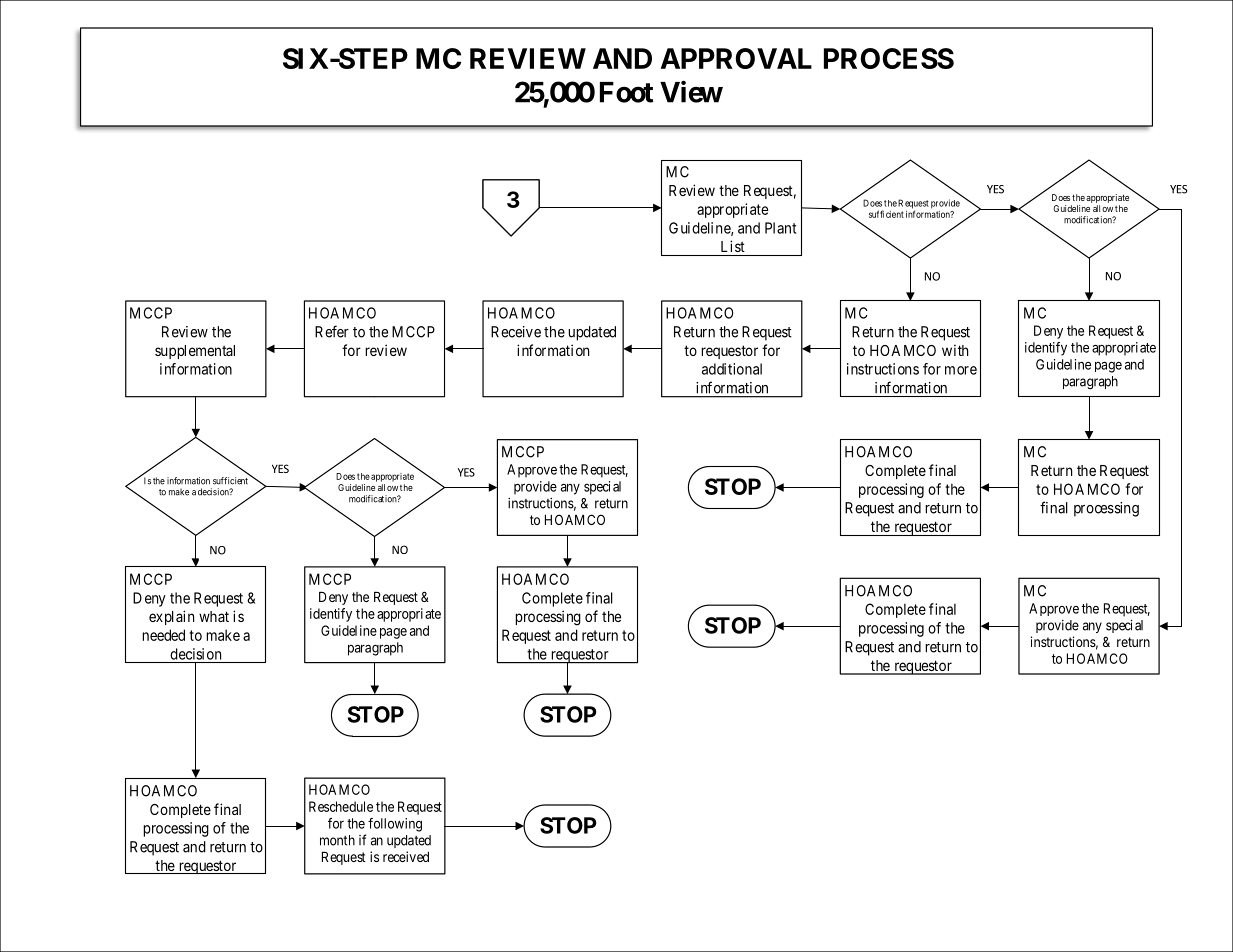 This screenshot has width=1233, height=952. I want to click on additional, so click(732, 369).
